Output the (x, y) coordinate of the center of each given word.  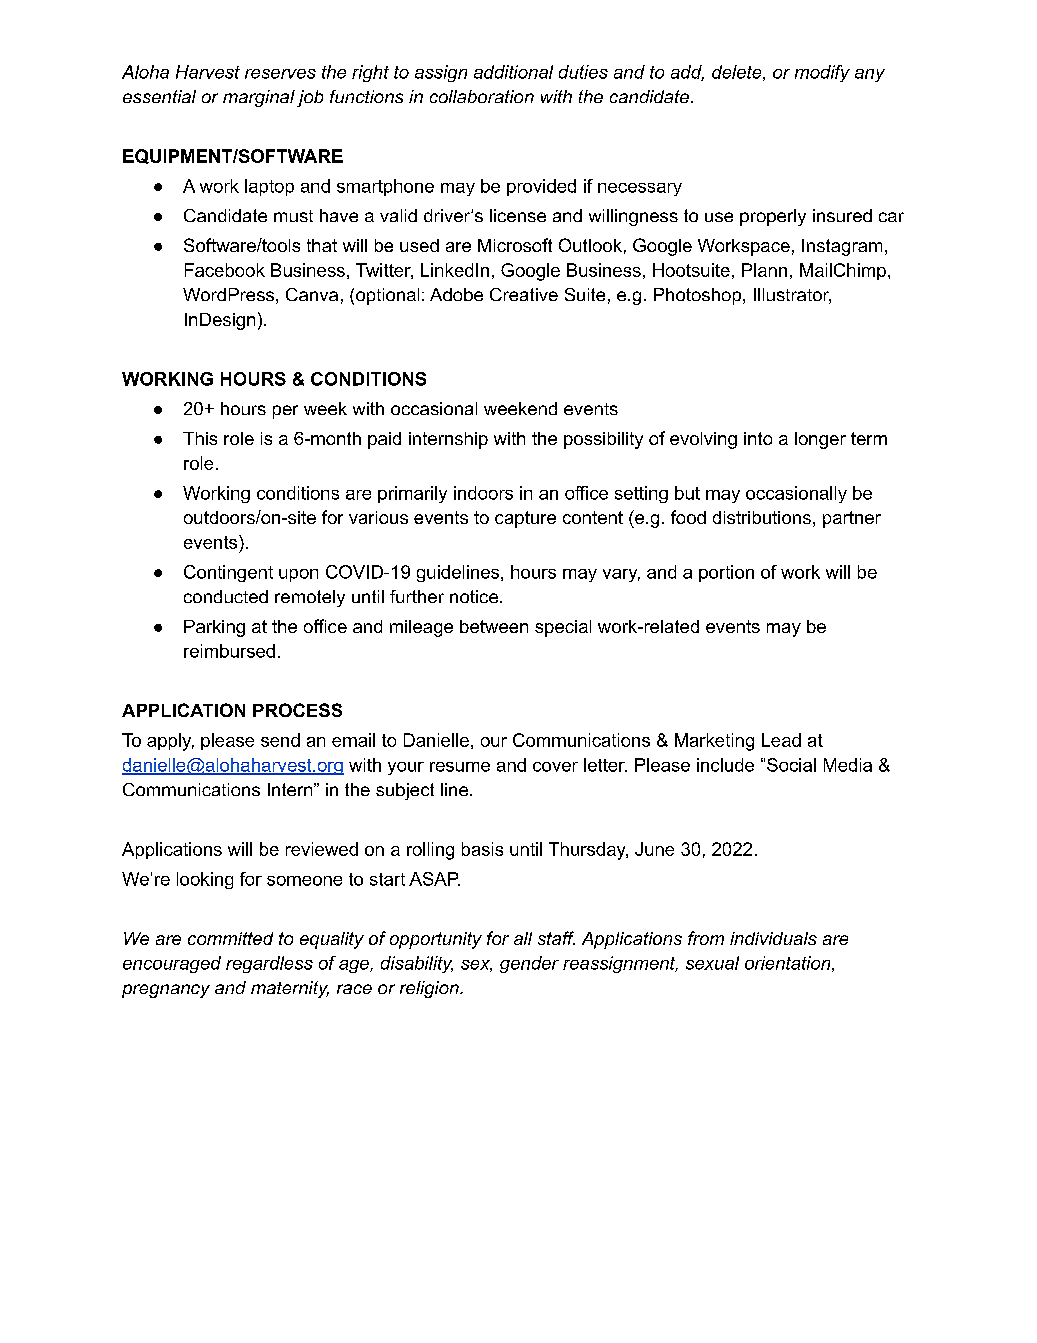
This (200, 438)
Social (791, 765)
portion (726, 573)
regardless (269, 964)
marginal (259, 98)
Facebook (225, 270)
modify (822, 73)
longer (820, 440)
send (280, 740)
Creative (524, 294)
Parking (214, 628)
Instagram (842, 247)
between (494, 626)
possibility (603, 440)
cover (555, 767)
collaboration (482, 96)
